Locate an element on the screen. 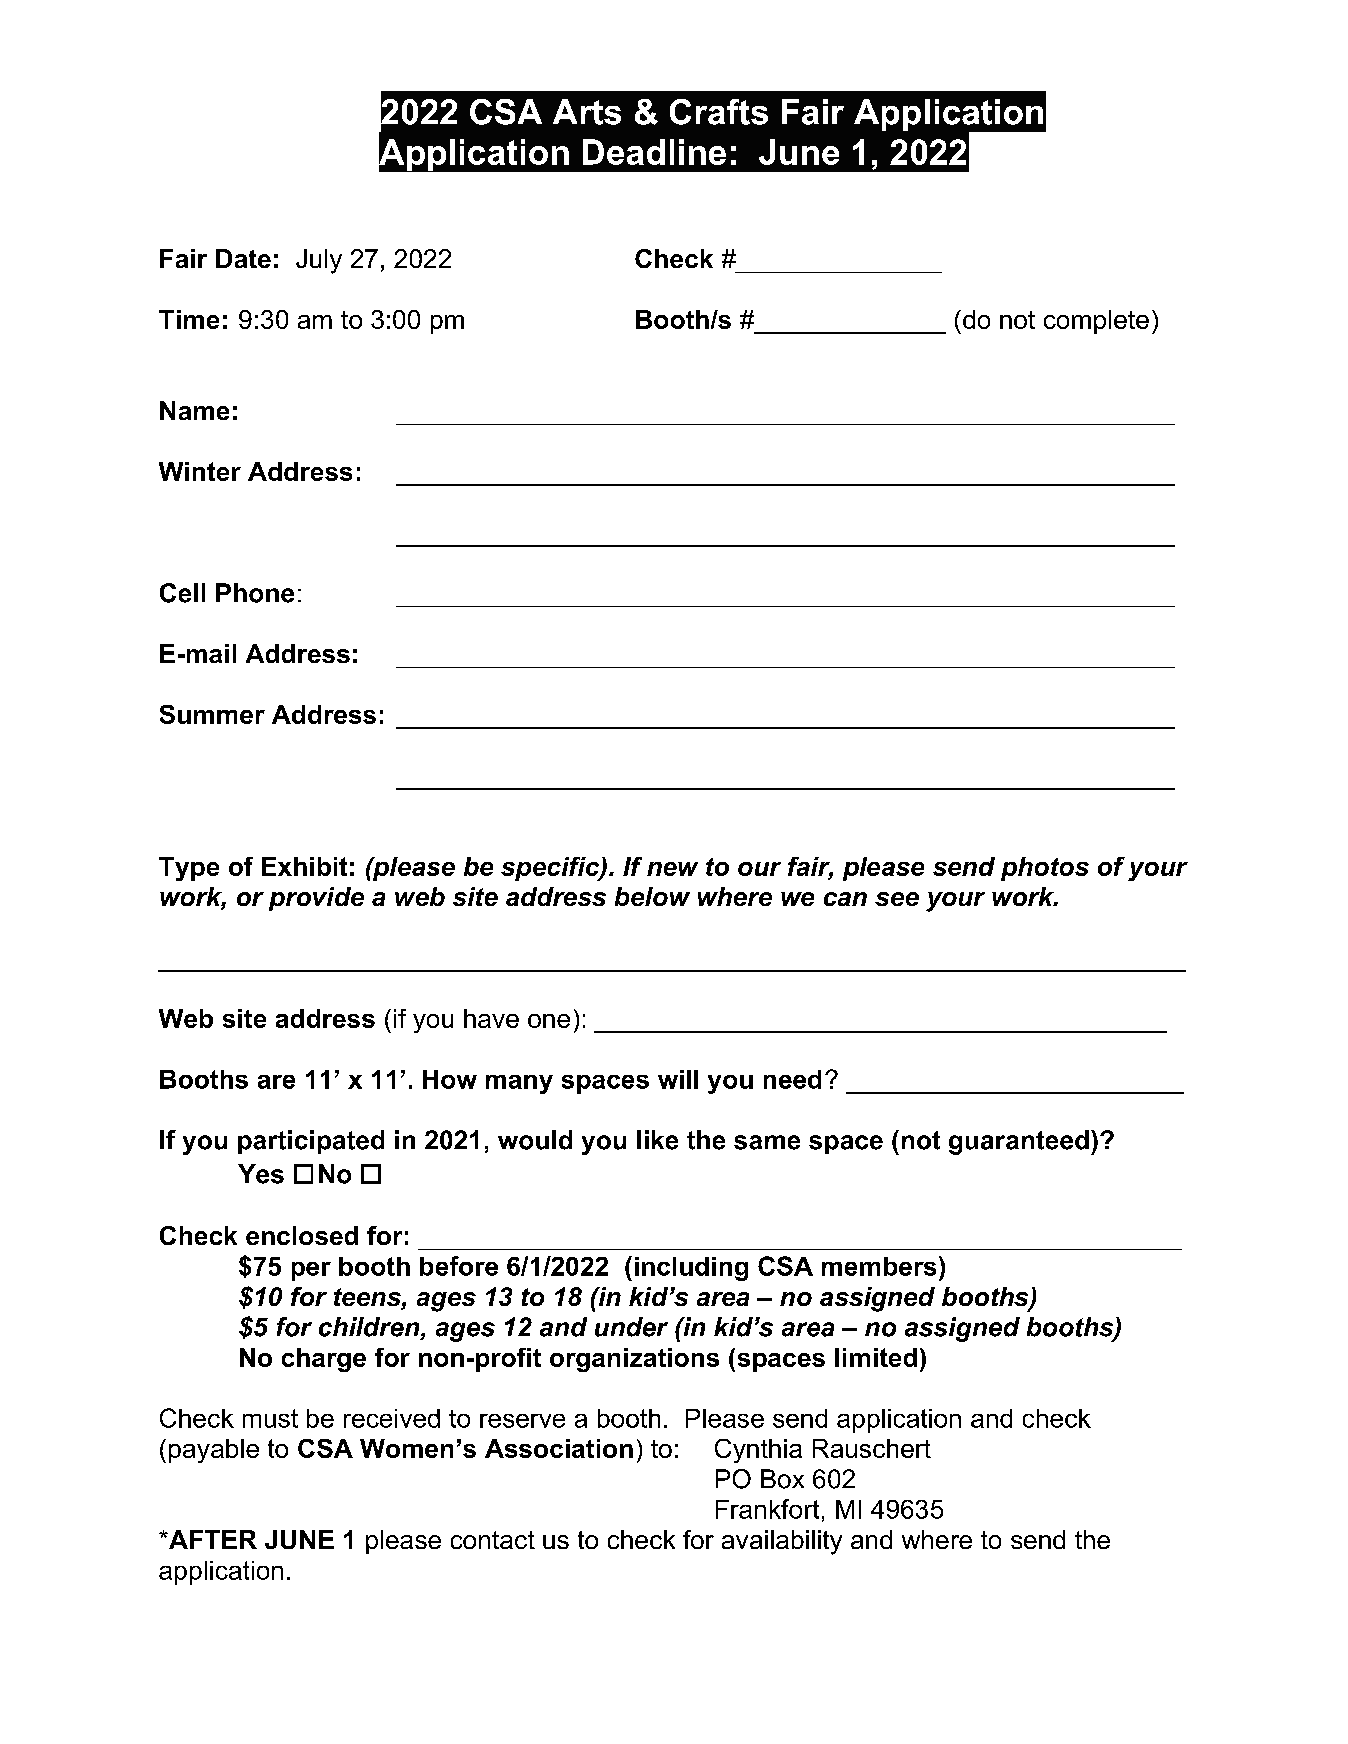 The image size is (1348, 1744). July is located at coordinates (319, 261).
